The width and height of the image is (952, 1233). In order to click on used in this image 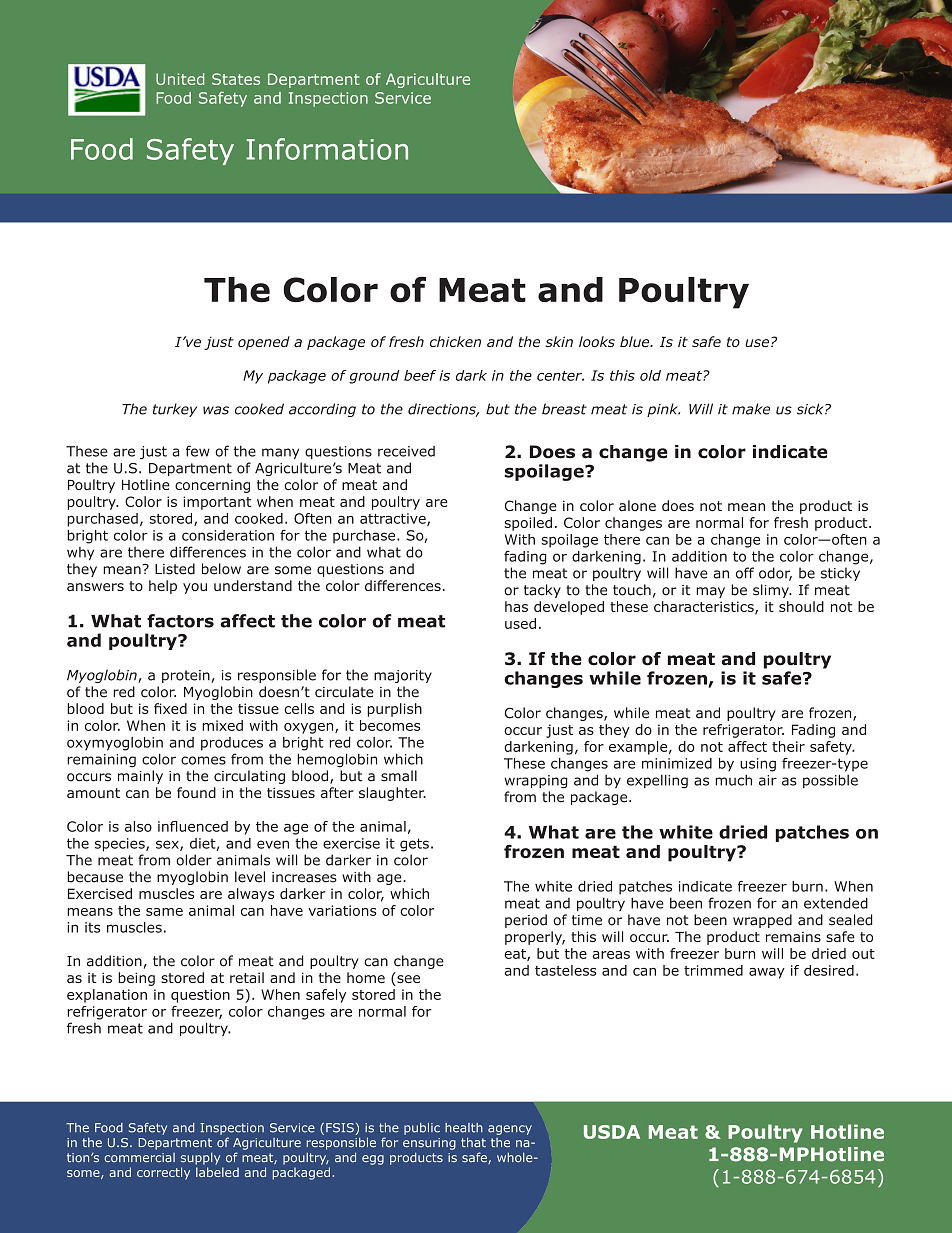, I will do `click(520, 623)`.
